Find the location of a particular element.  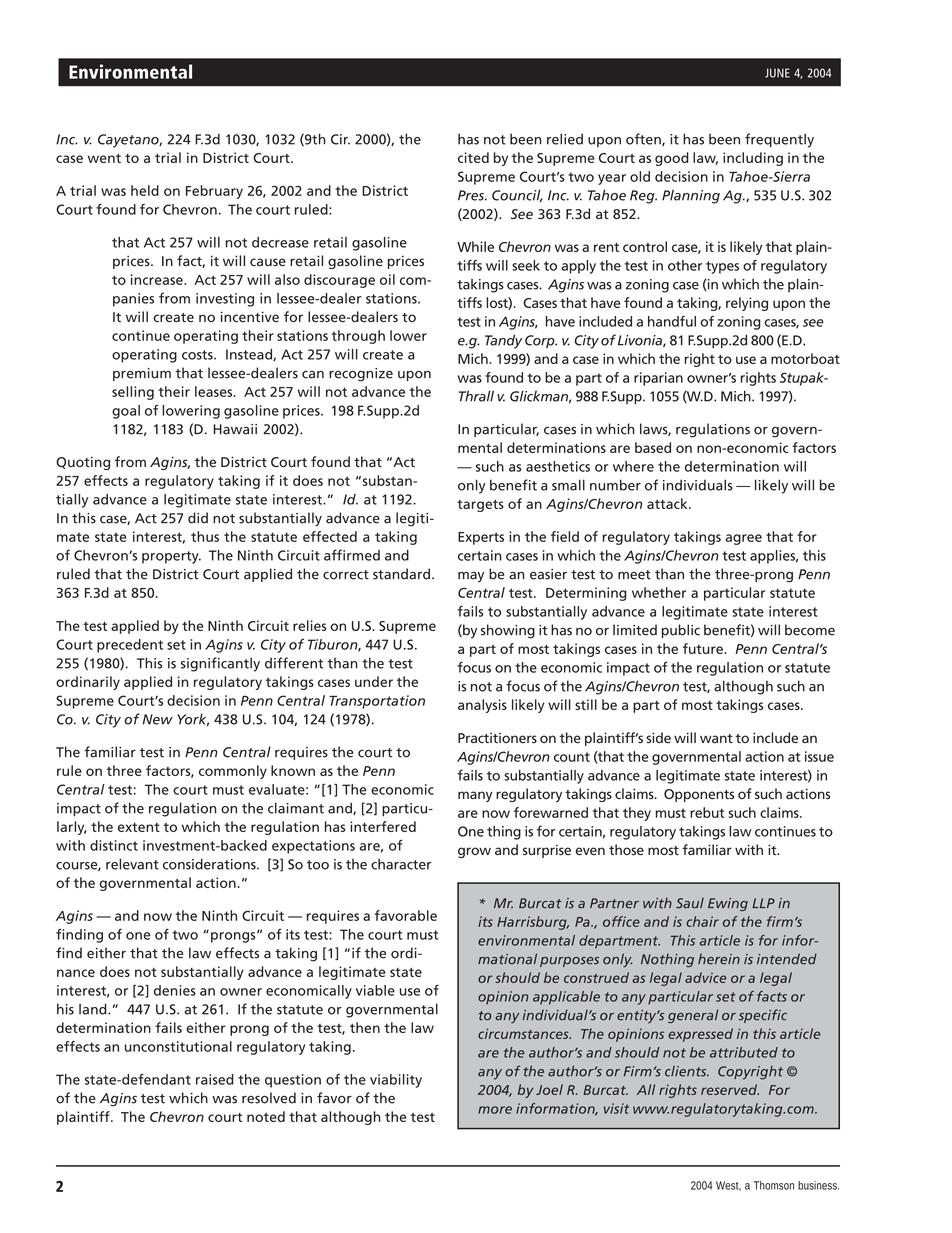

JUNE is located at coordinates (777, 73).
